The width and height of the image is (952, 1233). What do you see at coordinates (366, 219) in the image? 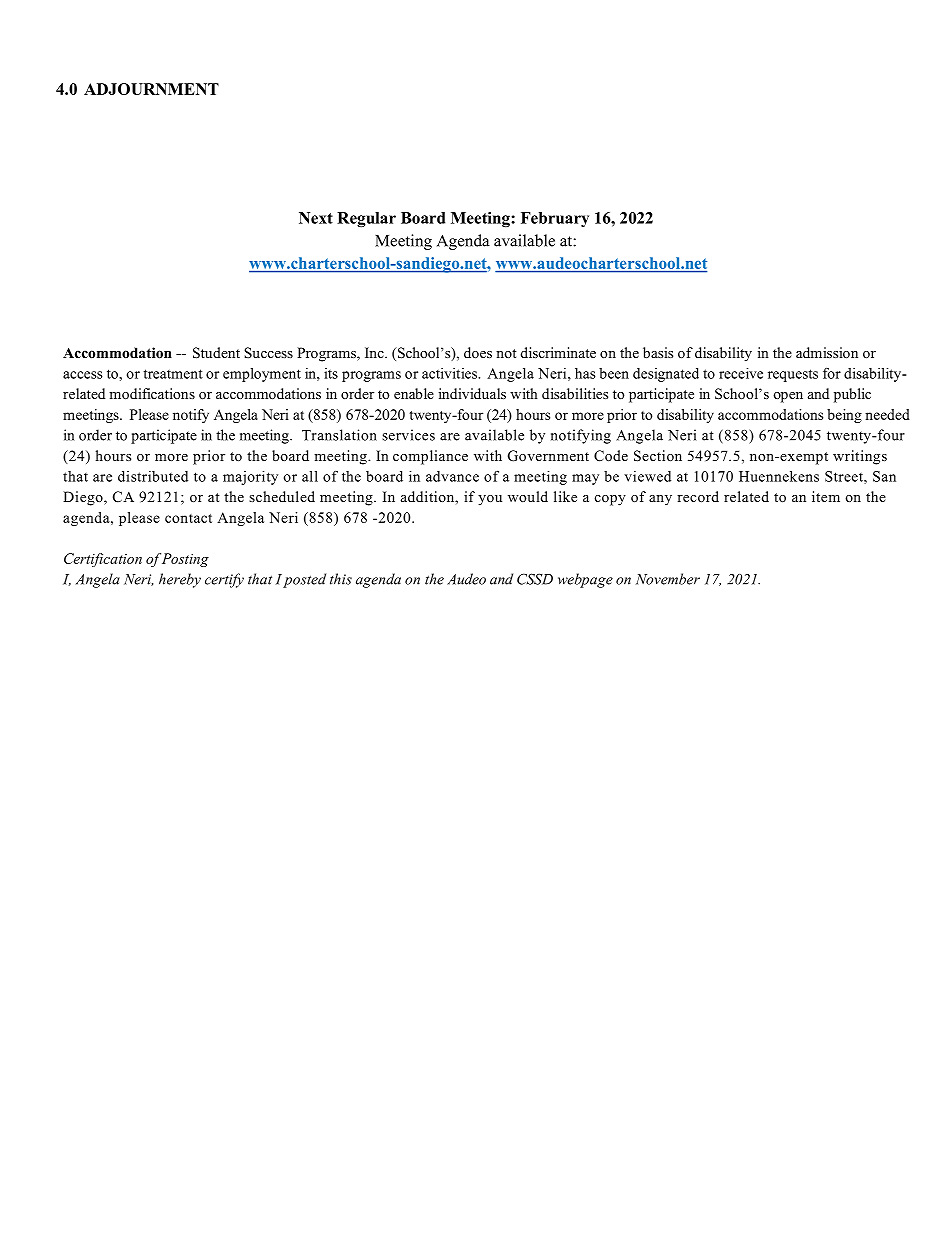
I see `Regular` at bounding box center [366, 219].
